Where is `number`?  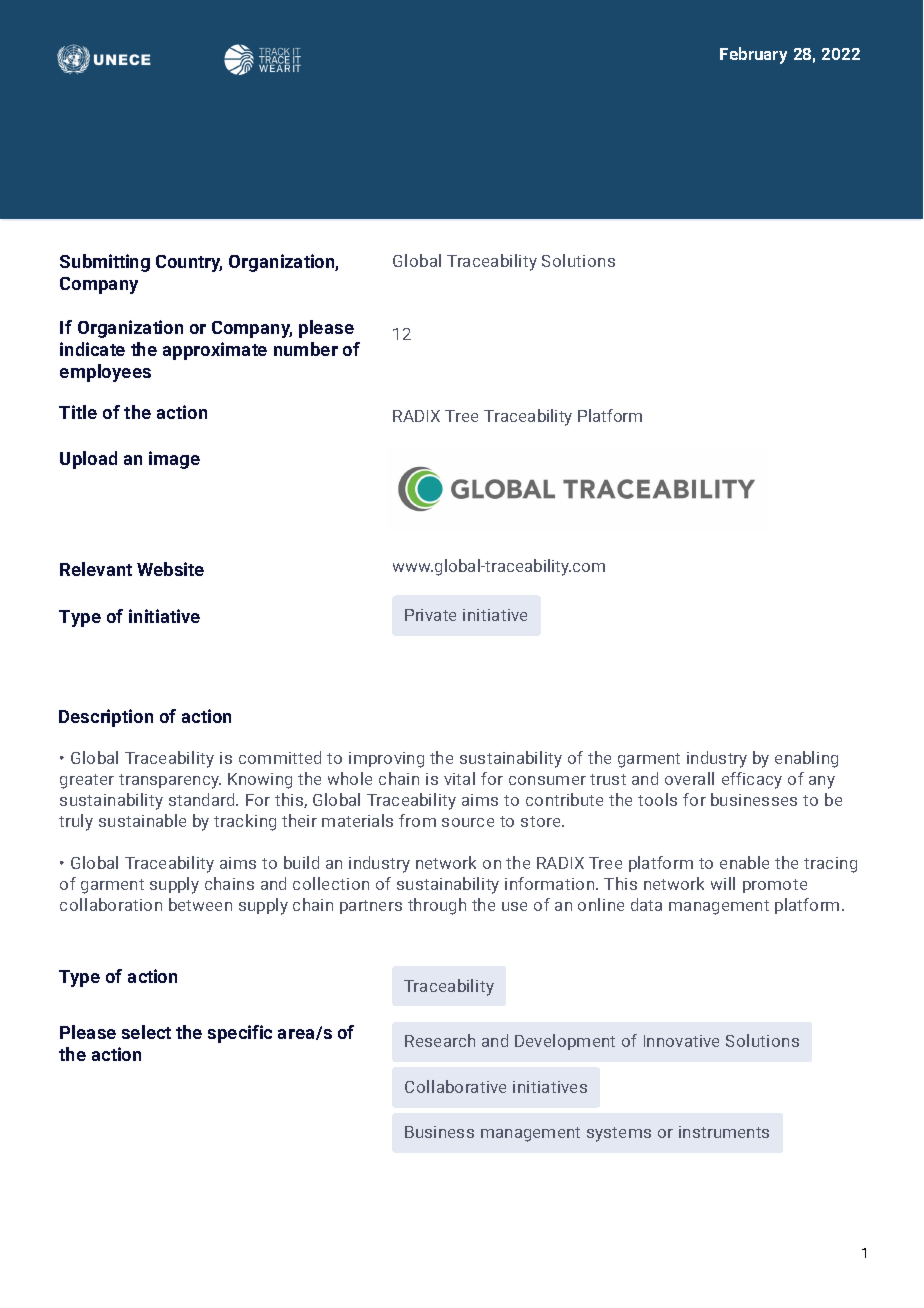 number is located at coordinates (306, 349).
